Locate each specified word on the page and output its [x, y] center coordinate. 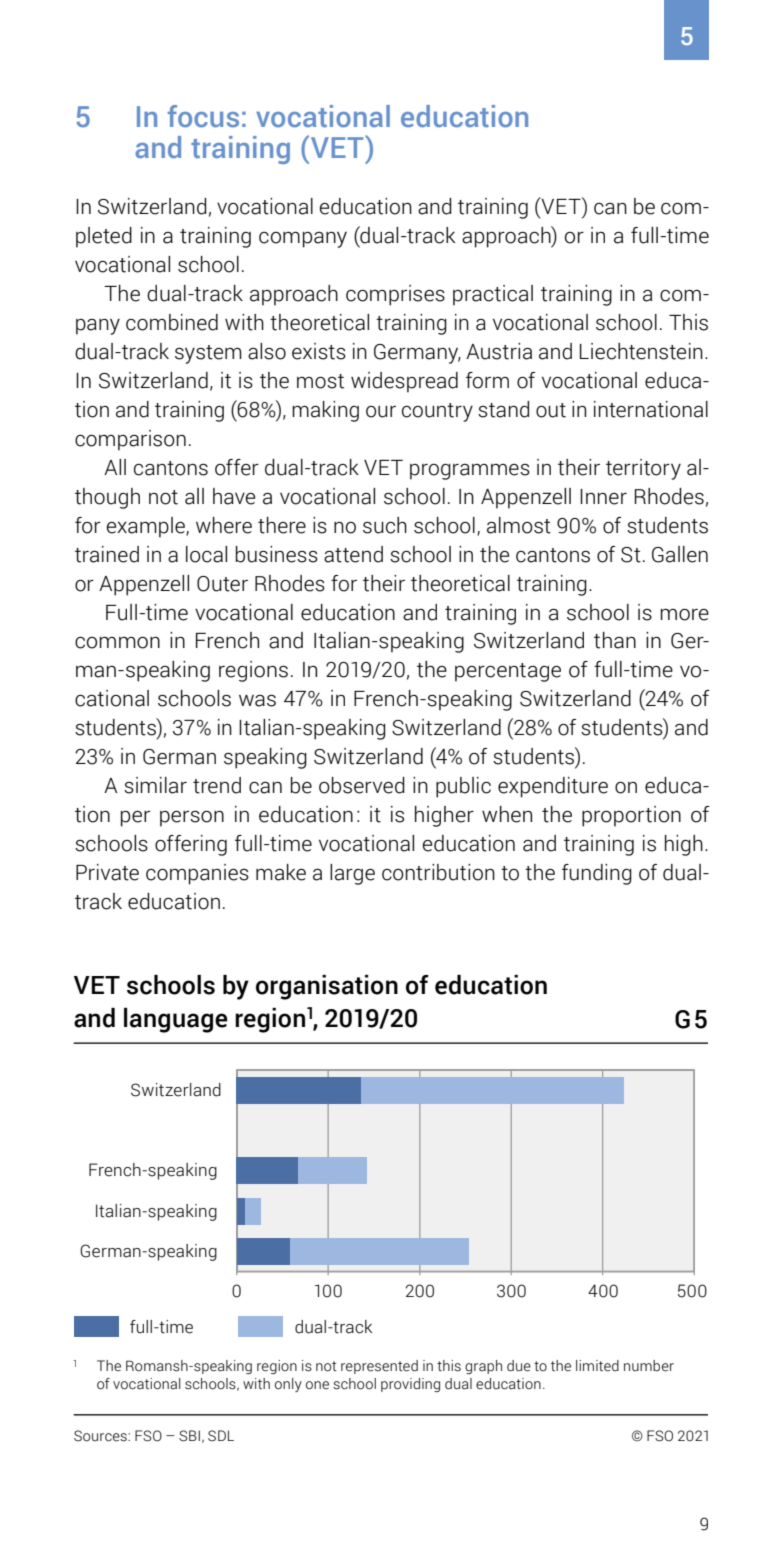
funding [597, 874]
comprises [395, 295]
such [385, 525]
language [176, 1020]
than [615, 640]
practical [493, 295]
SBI [189, 1436]
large [352, 874]
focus [203, 116]
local [206, 554]
